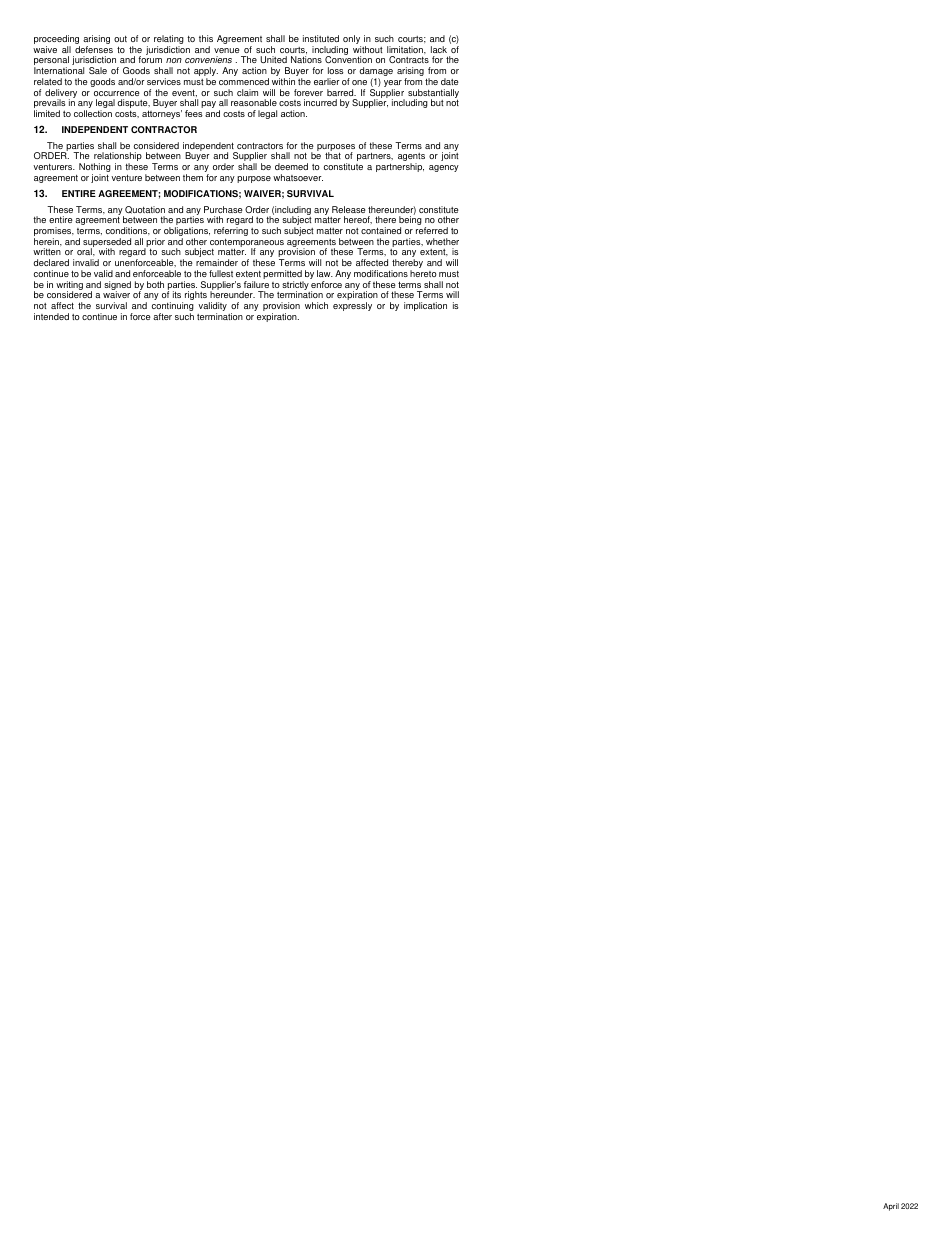 The image size is (952, 1233). I want to click on date, so click(450, 81).
